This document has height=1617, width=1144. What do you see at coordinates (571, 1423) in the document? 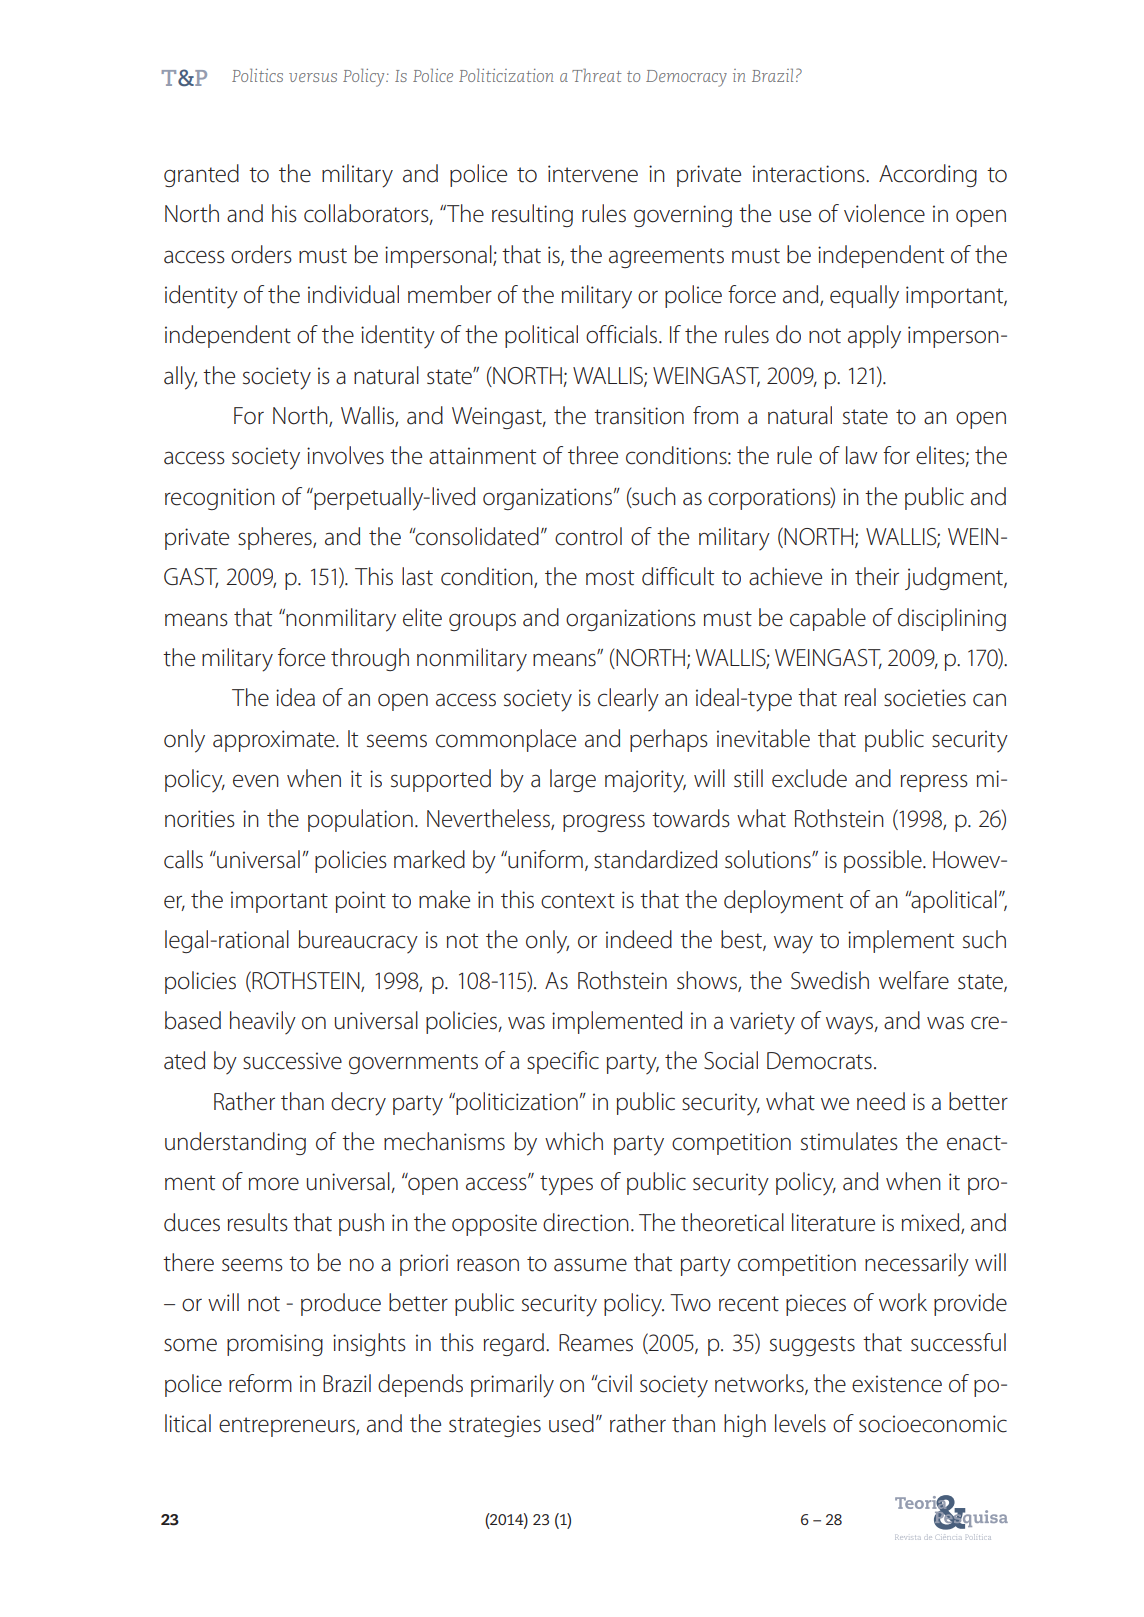
I see `used` at bounding box center [571, 1423].
